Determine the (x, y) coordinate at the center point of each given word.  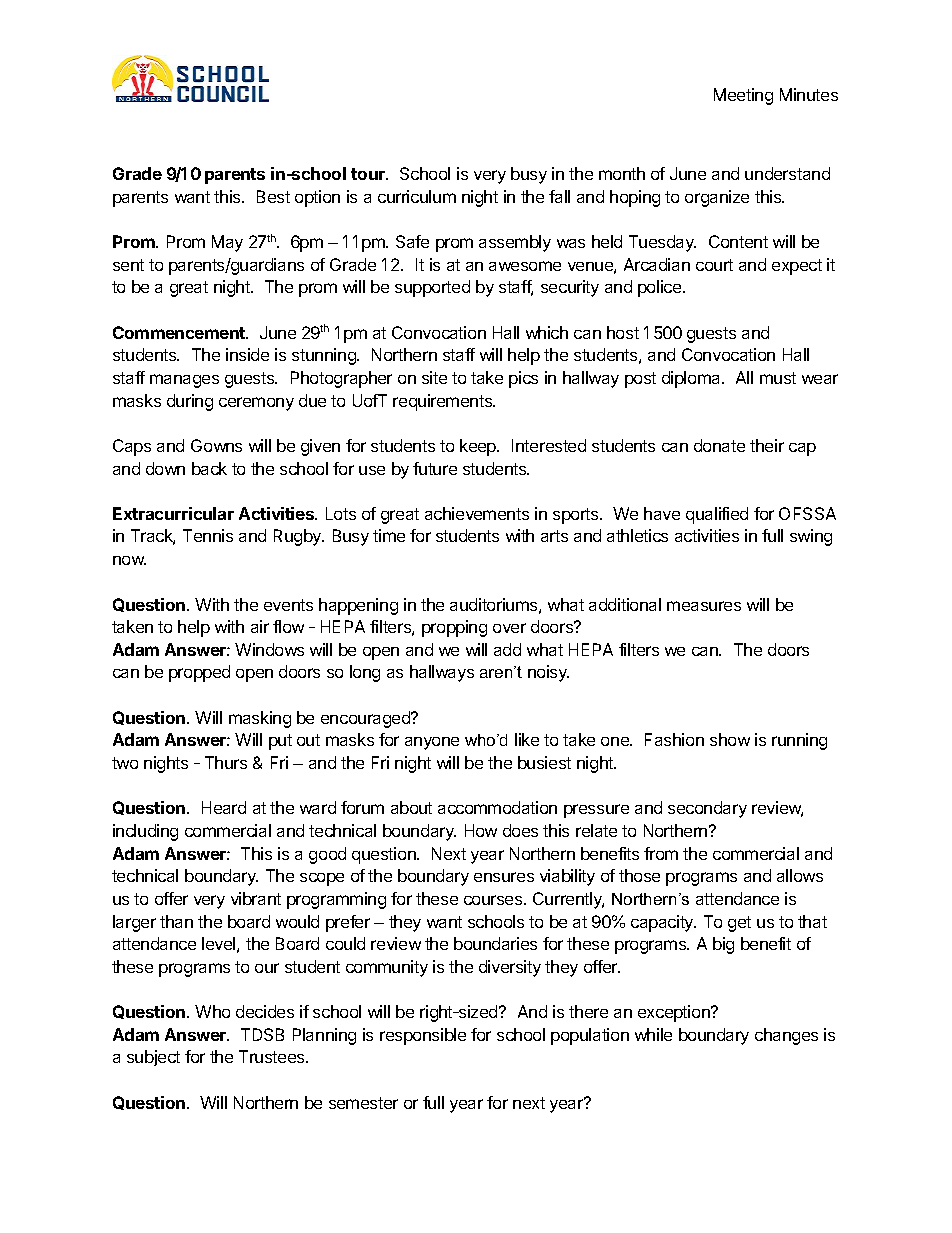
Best (273, 196)
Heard (224, 807)
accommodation (497, 807)
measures (704, 606)
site (434, 377)
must (778, 378)
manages (184, 381)
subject (153, 1058)
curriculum (417, 196)
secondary (707, 809)
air (260, 626)
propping (454, 628)
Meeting (743, 96)
